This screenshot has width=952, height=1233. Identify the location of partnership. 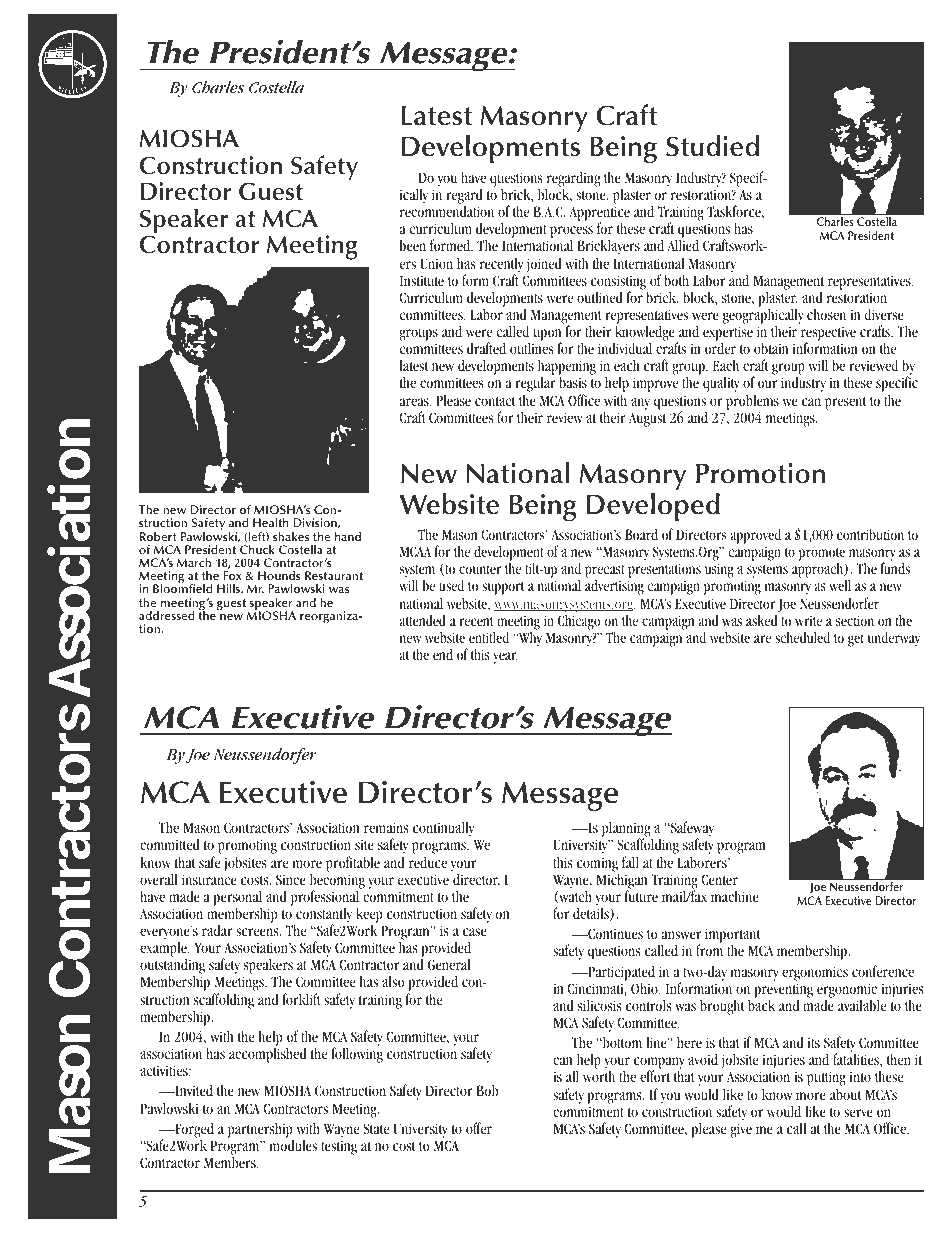
(261, 1131).
